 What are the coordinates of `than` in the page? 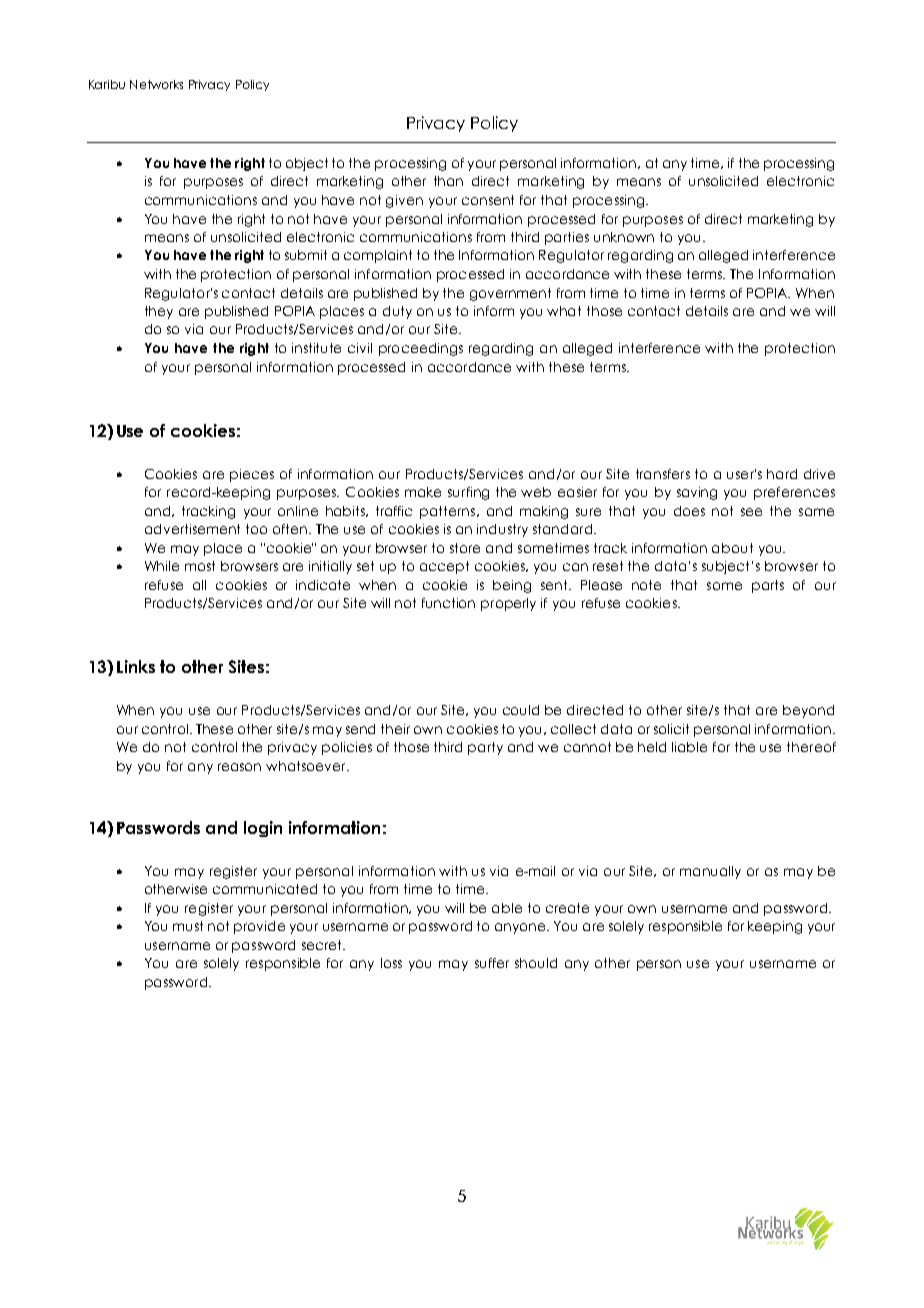 It's located at (448, 181).
